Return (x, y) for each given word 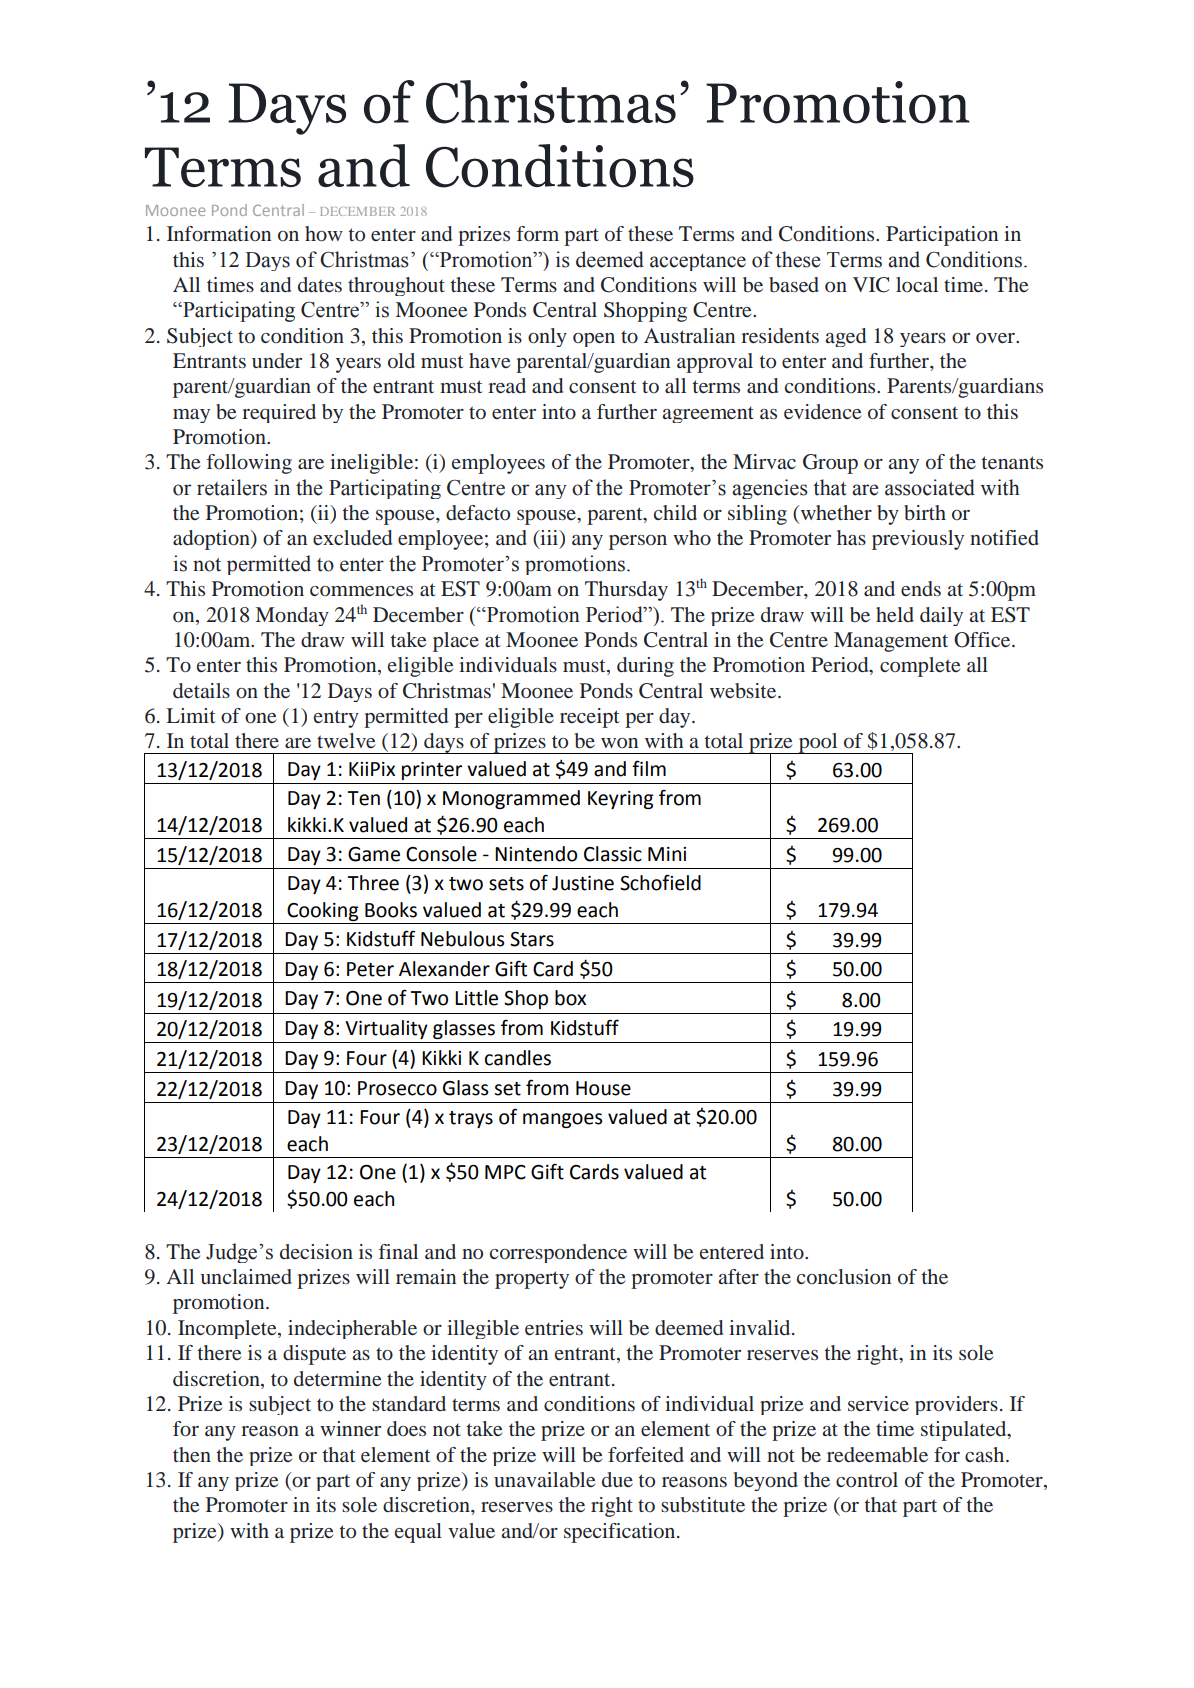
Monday (292, 616)
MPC (505, 1172)
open (594, 340)
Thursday (626, 591)
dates (320, 284)
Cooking (322, 911)
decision (316, 1251)
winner (350, 1428)
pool (818, 743)
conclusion (844, 1276)
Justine (583, 883)
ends (921, 588)
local (917, 284)
